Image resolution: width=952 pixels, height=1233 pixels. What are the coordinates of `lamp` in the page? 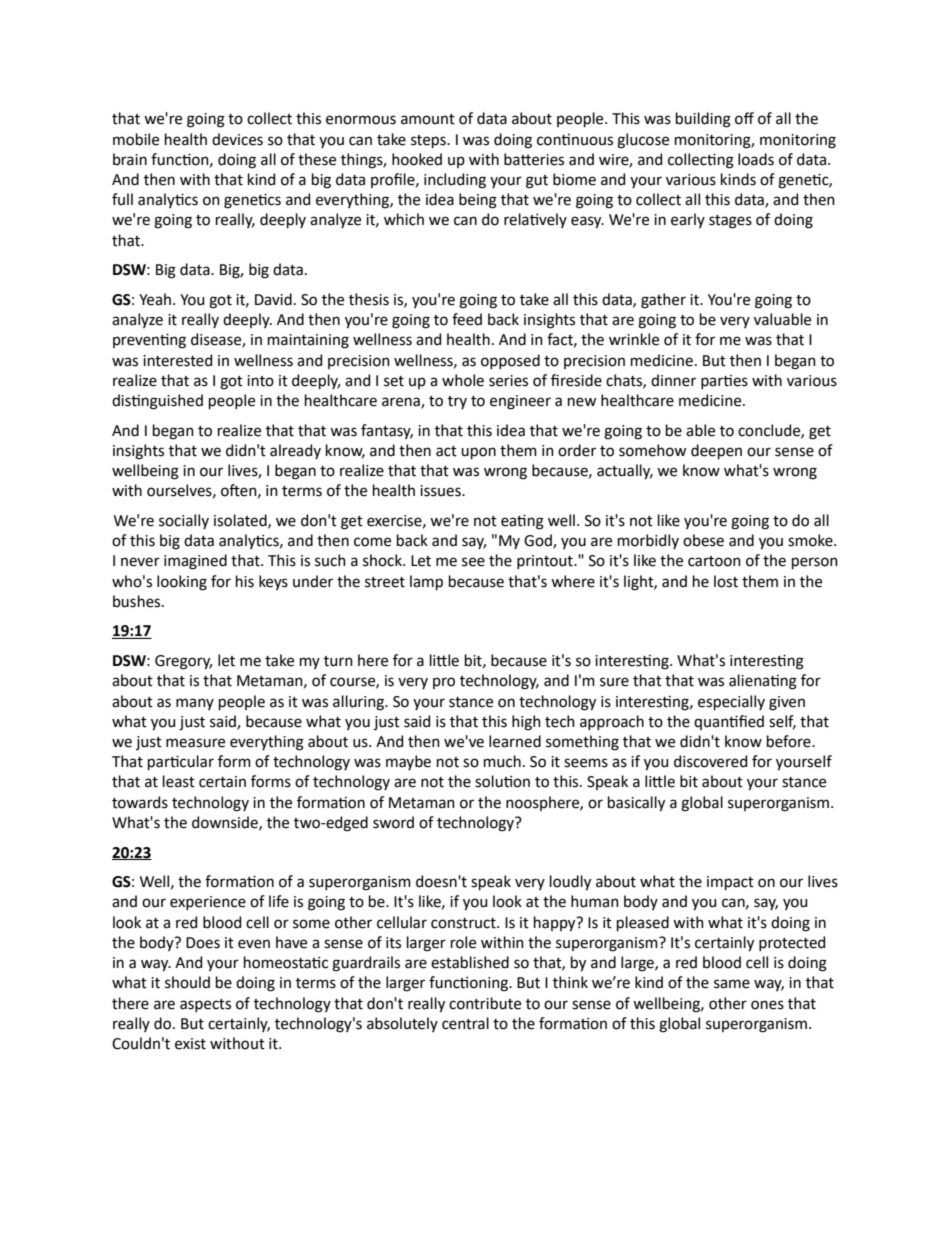 It's located at (426, 582).
